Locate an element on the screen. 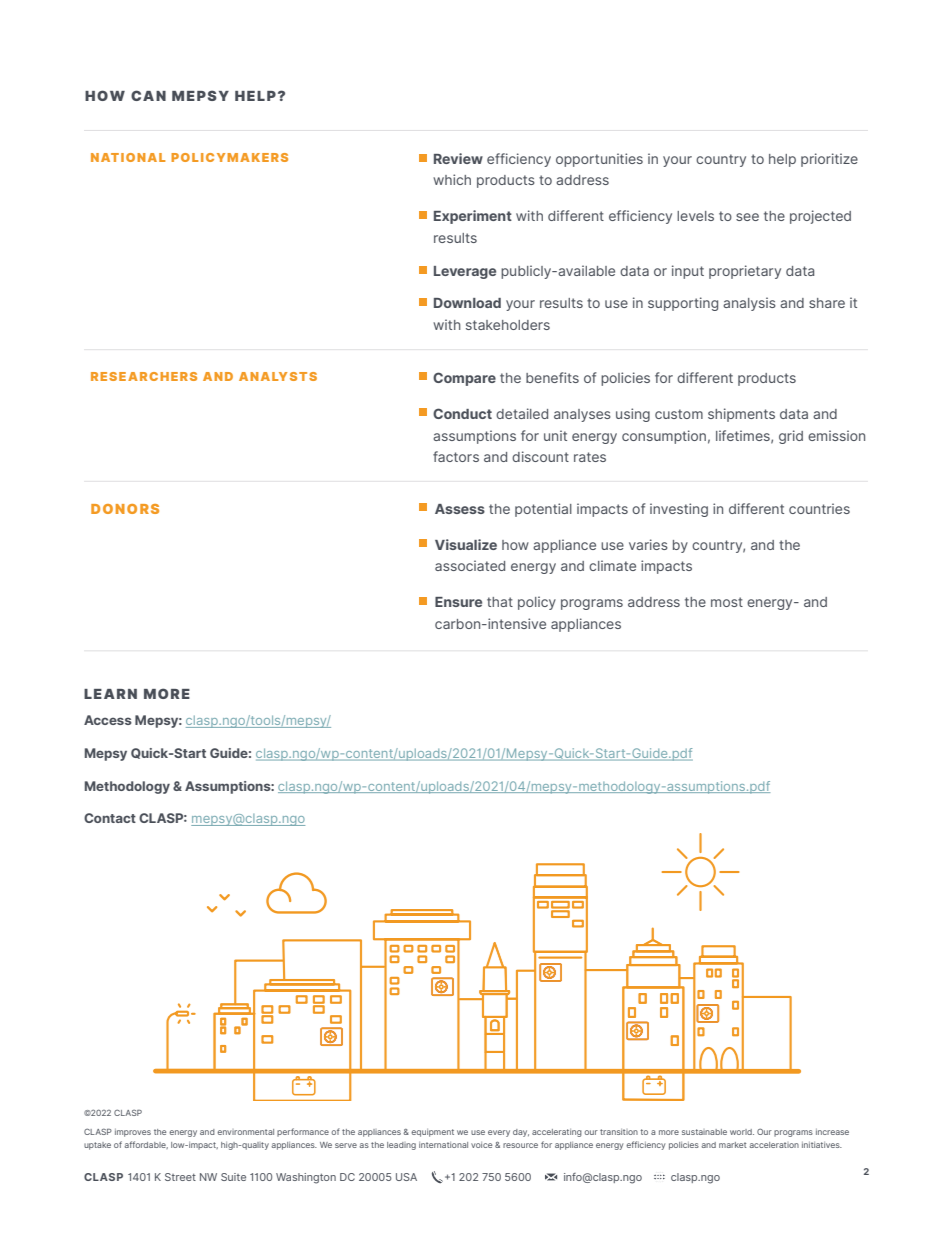  Contact is located at coordinates (110, 818).
